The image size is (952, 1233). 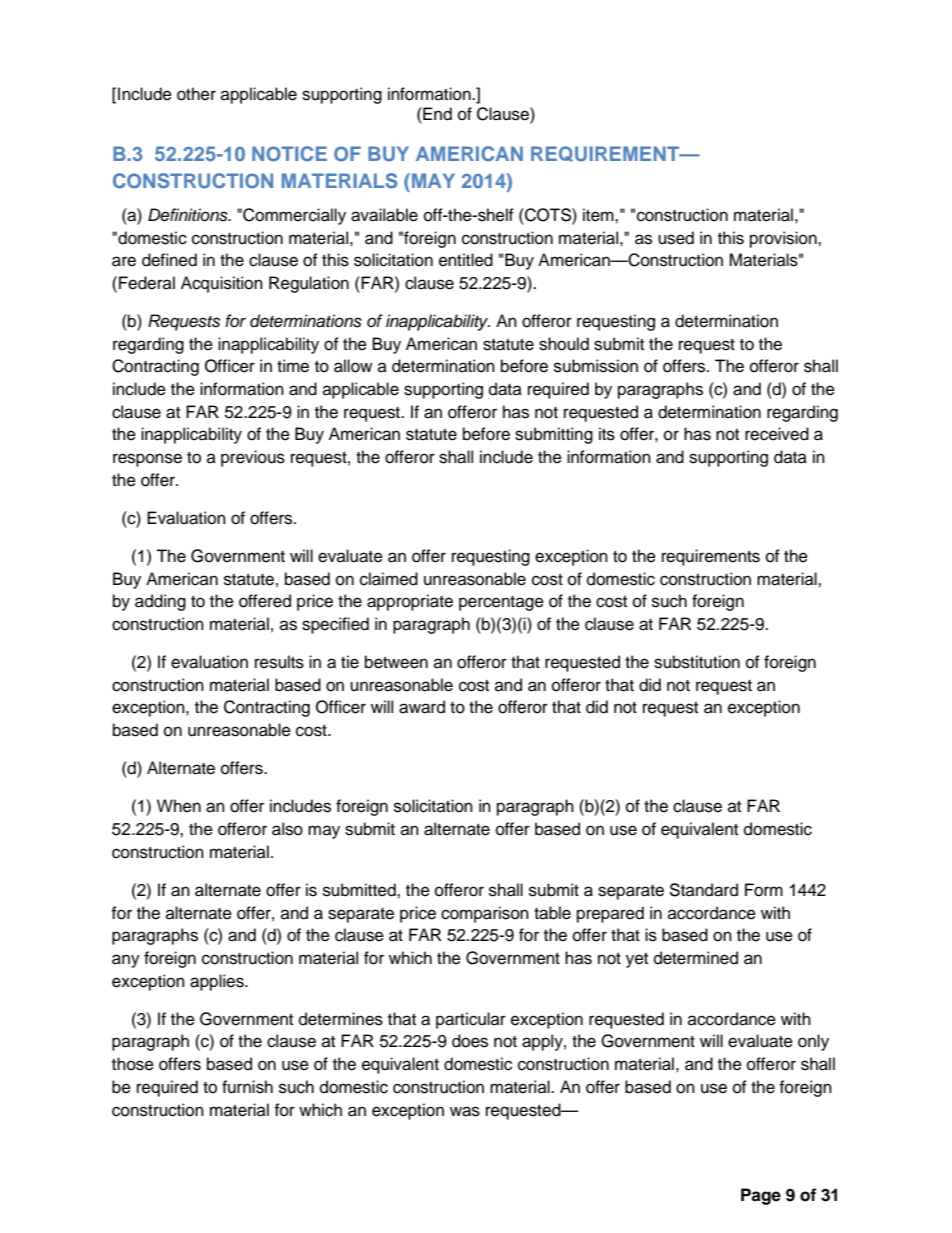 I want to click on used, so click(x=676, y=238).
